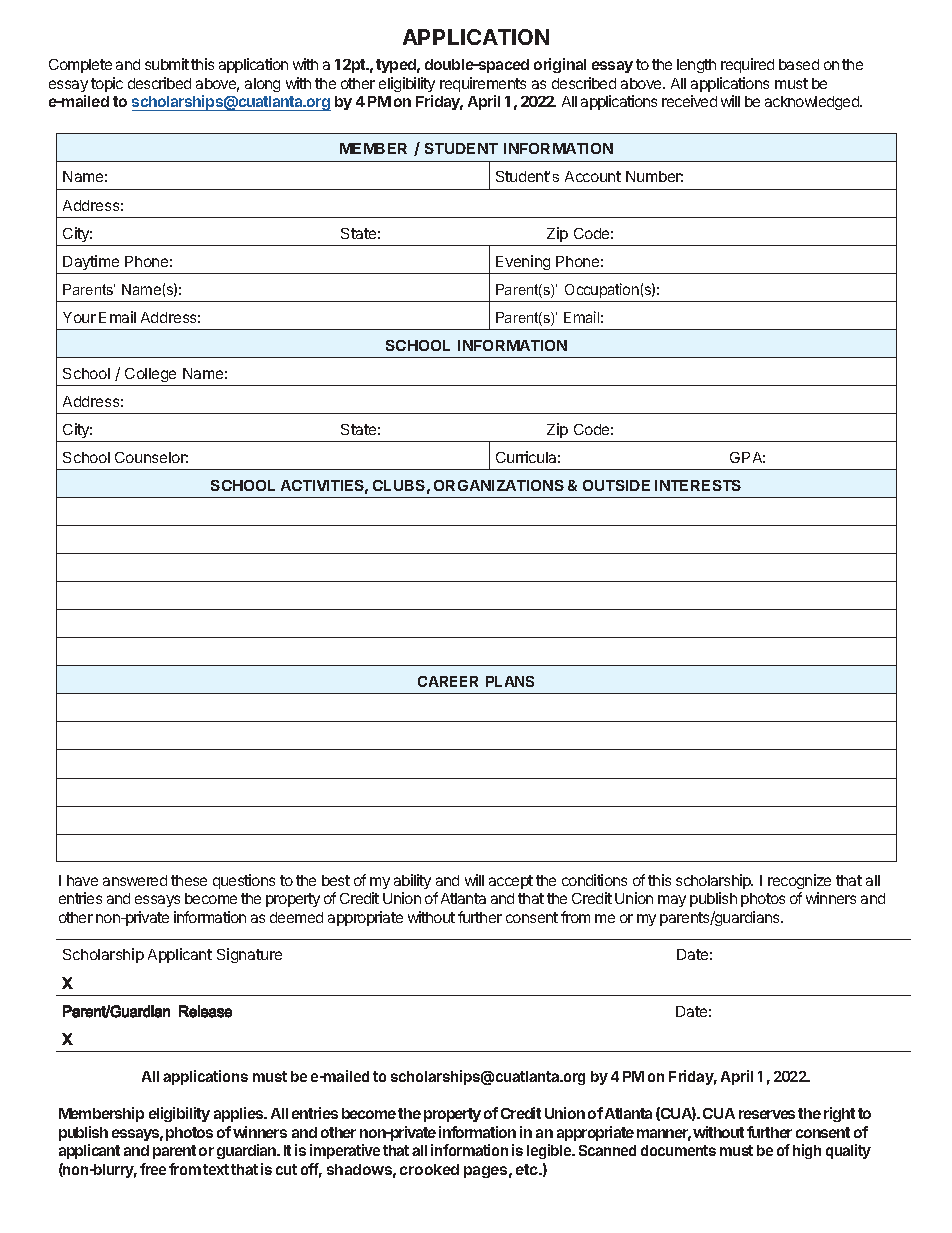  Describe the element at coordinates (150, 375) in the image. I see `College` at that location.
